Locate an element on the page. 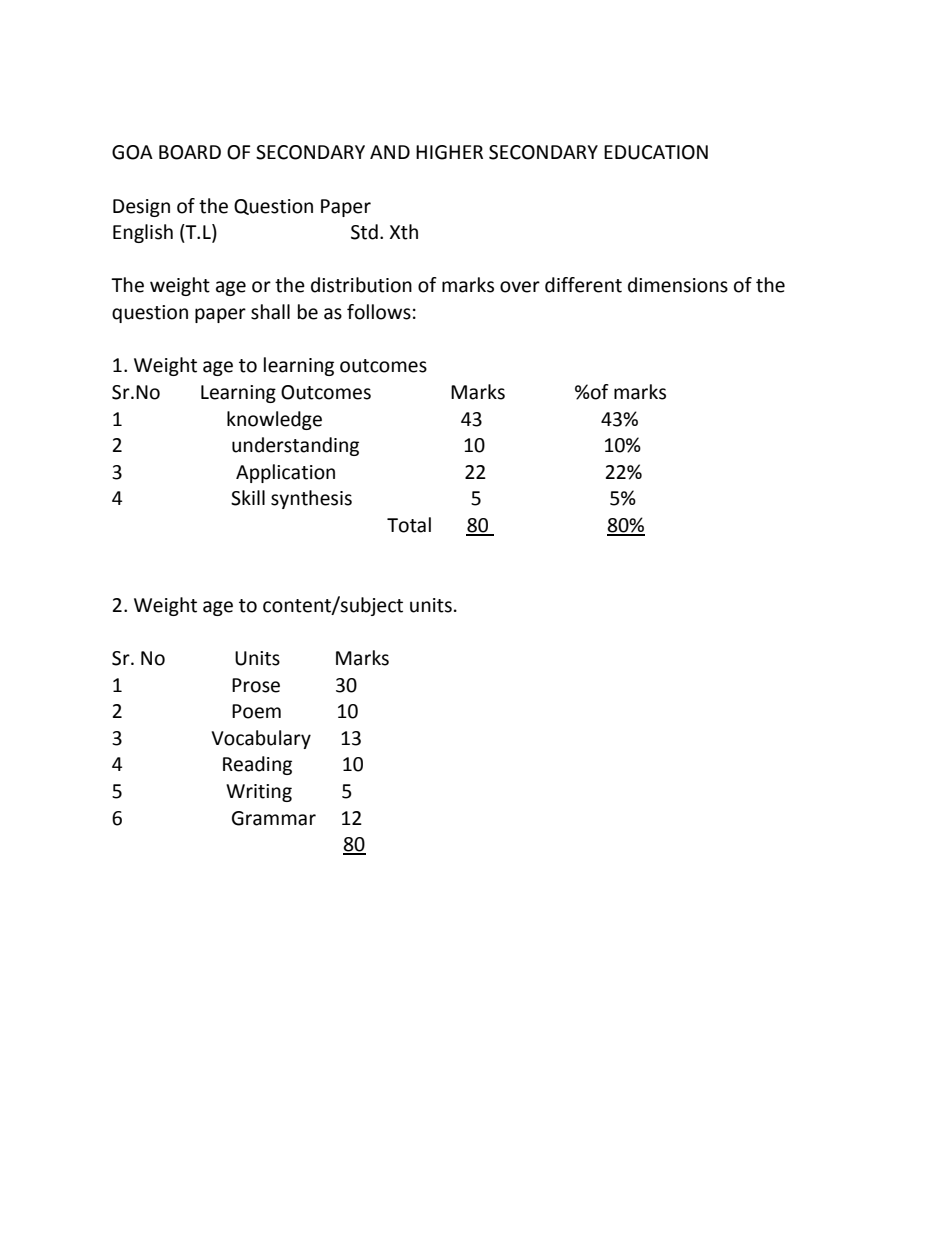  Total is located at coordinates (409, 525).
